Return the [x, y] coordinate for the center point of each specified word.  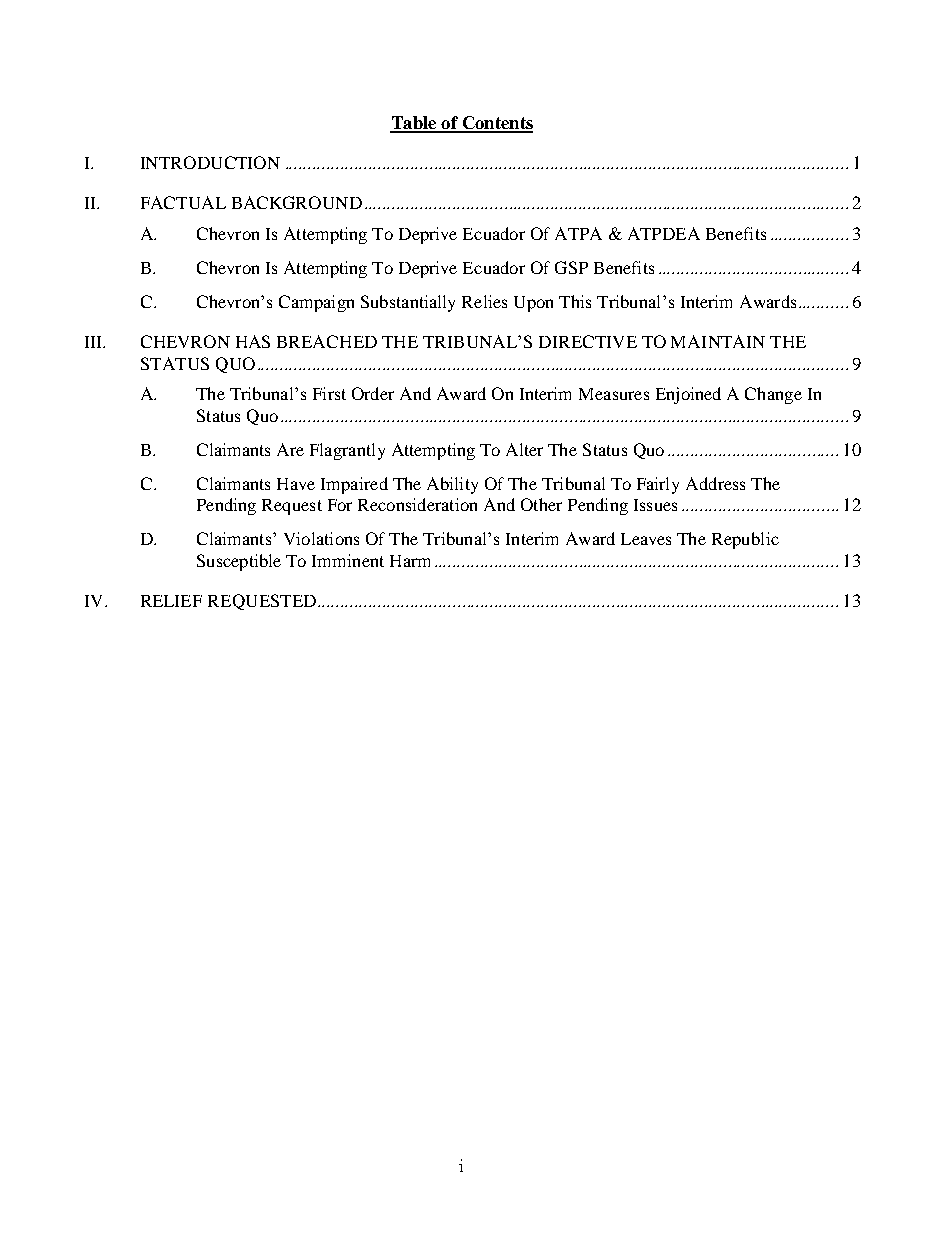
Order [373, 393]
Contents [496, 124]
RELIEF [171, 601]
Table [414, 124]
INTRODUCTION [210, 162]
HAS [253, 341]
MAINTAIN [718, 341]
